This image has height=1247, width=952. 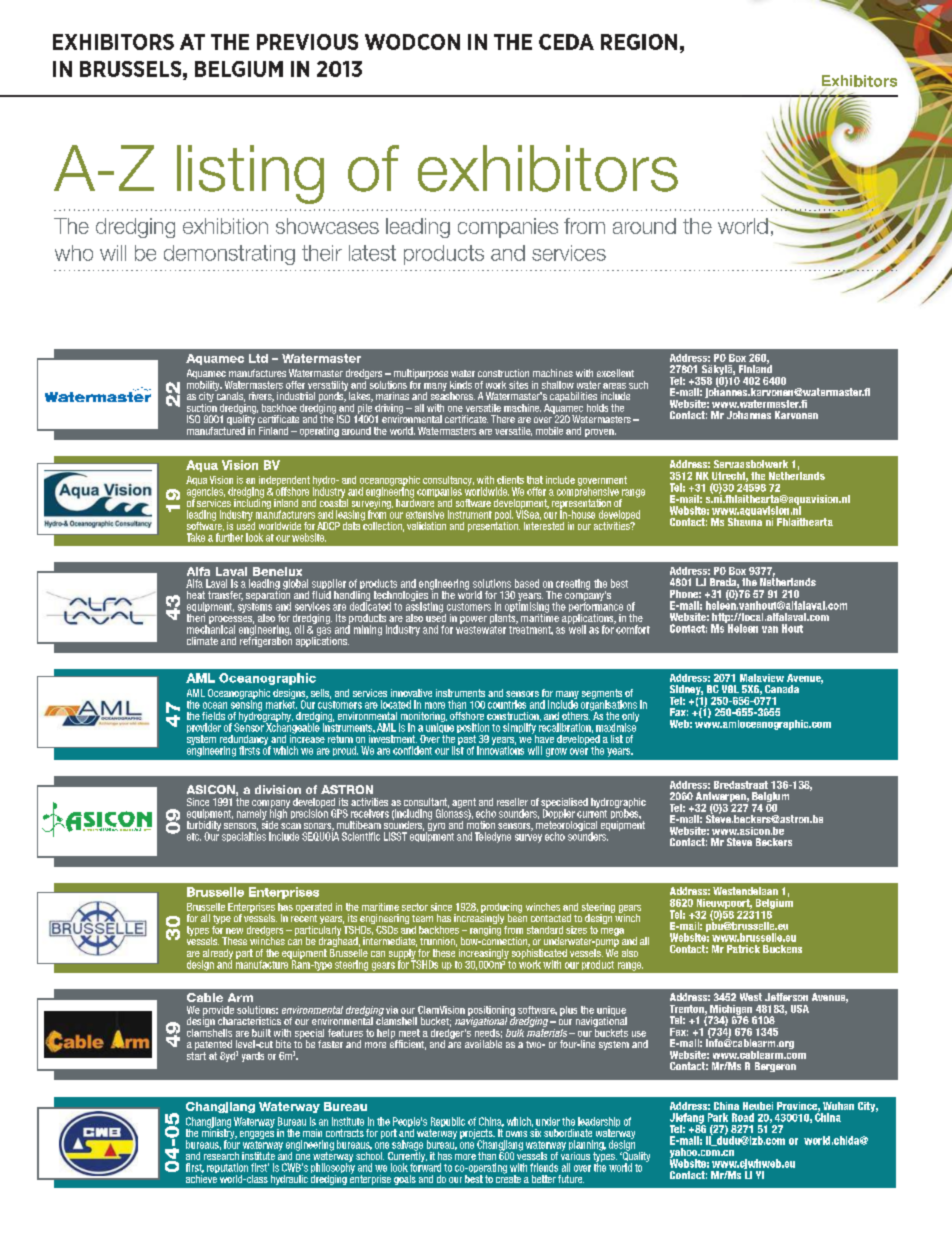 What do you see at coordinates (518, 385) in the image?
I see `sites` at bounding box center [518, 385].
